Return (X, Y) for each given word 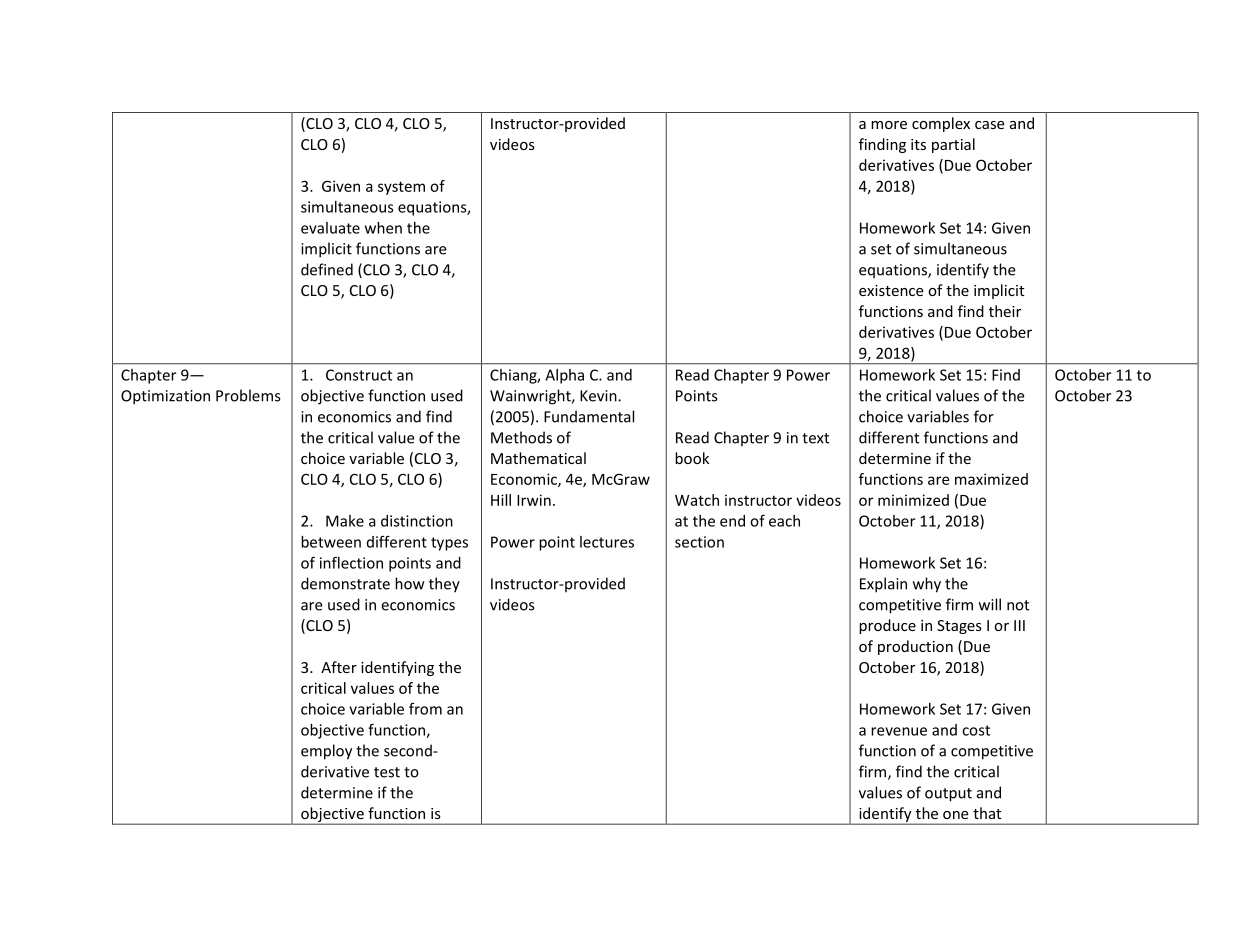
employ (326, 752)
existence (891, 290)
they (444, 585)
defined (327, 269)
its (918, 144)
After (339, 667)
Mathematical (538, 458)
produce (887, 626)
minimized (913, 500)
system (401, 188)
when (383, 228)
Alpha (564, 376)
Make (345, 521)
